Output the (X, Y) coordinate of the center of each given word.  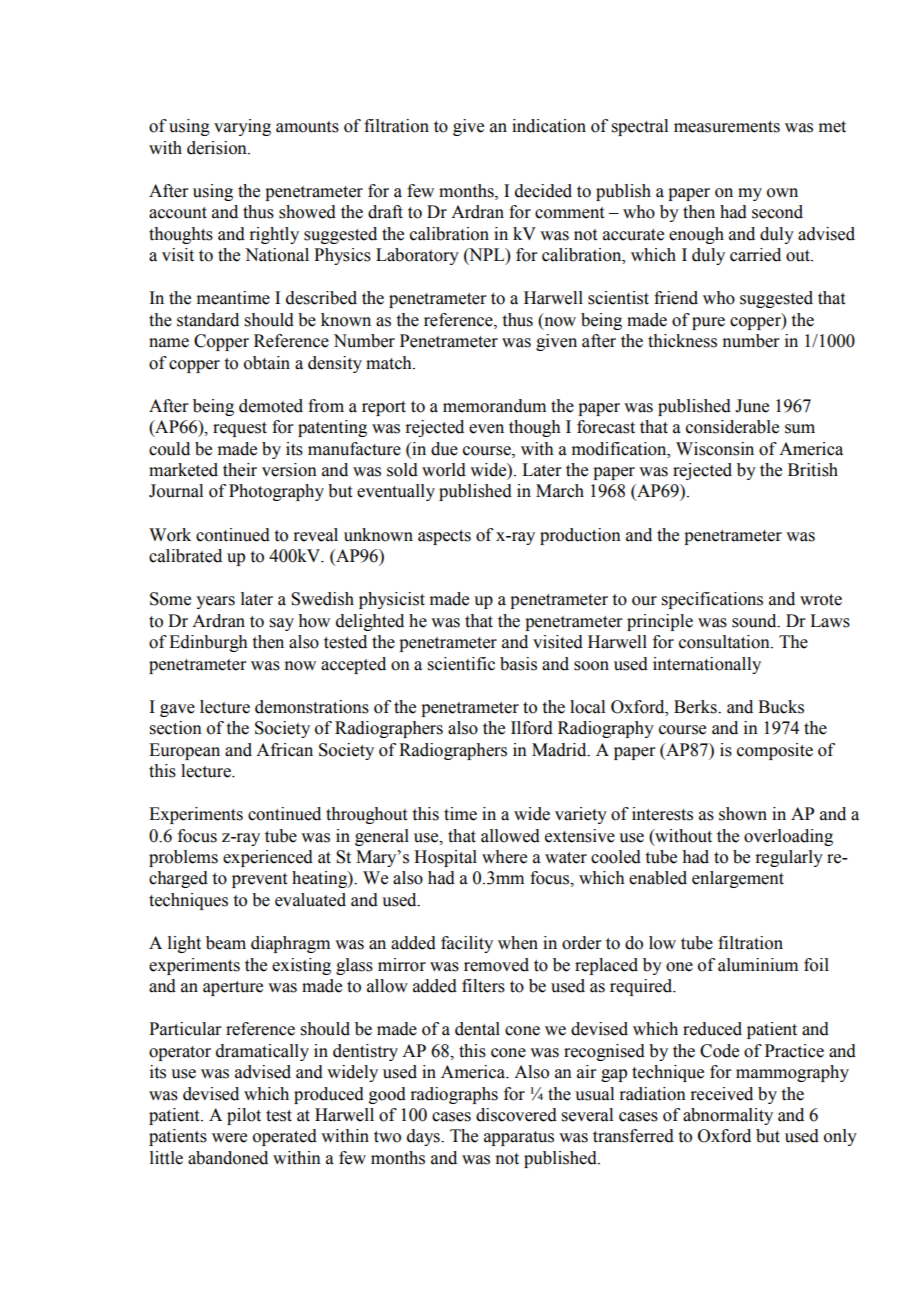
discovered (516, 1115)
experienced (268, 858)
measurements (727, 127)
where (504, 857)
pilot (244, 1116)
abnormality (728, 1116)
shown (743, 814)
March (560, 491)
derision (218, 148)
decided (543, 191)
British (813, 470)
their (240, 470)
